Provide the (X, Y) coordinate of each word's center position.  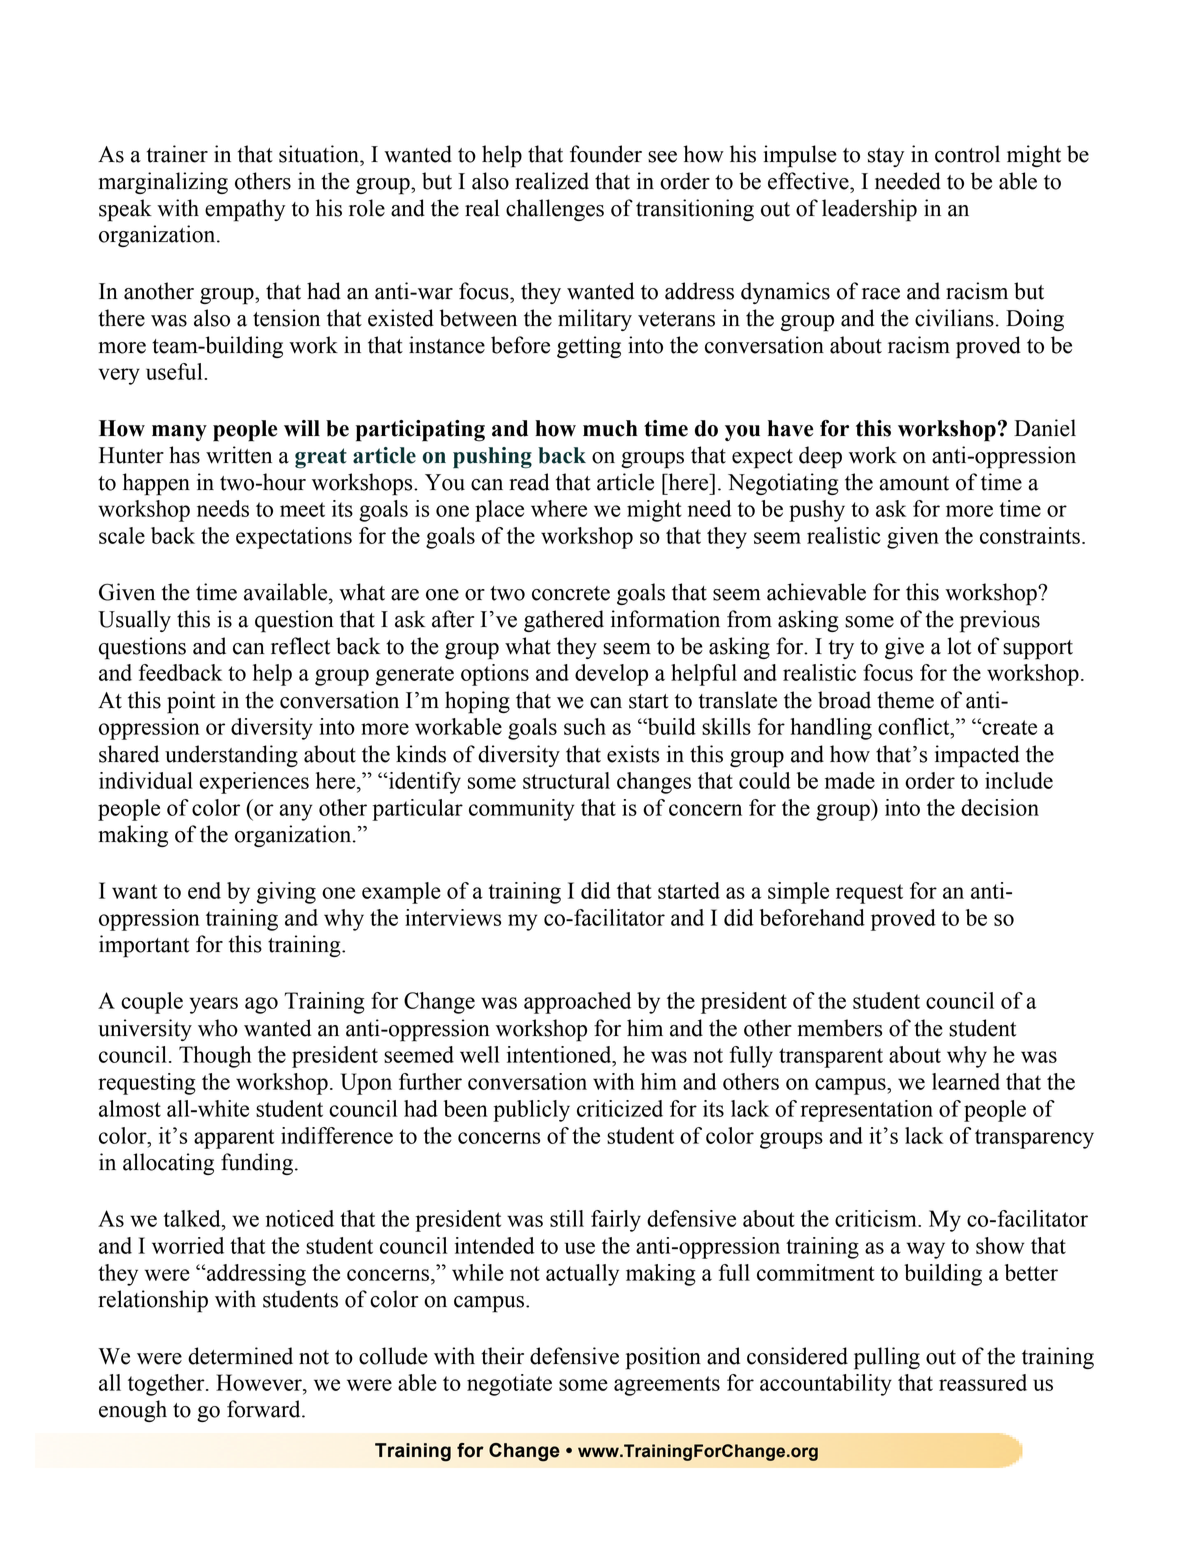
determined (240, 1356)
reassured (983, 1382)
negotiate (509, 1385)
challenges (555, 210)
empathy (245, 210)
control (967, 154)
